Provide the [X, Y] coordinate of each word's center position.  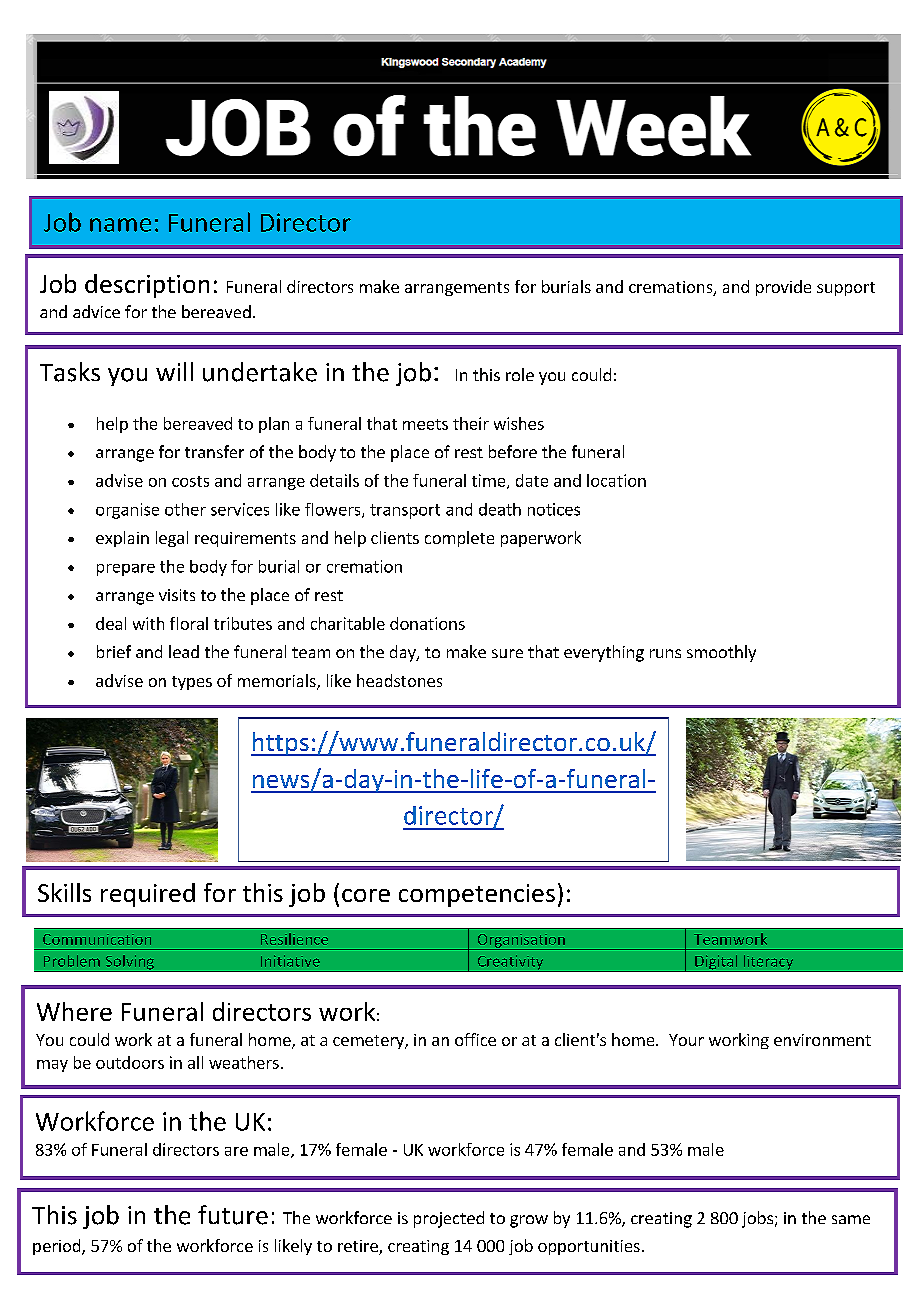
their [471, 423]
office [475, 1039]
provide [783, 288]
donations [427, 623]
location [616, 480]
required [148, 895]
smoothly [721, 653]
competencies [477, 895]
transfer [214, 451]
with [148, 623]
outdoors [130, 1062]
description [147, 286]
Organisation [521, 942]
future [233, 1215]
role [520, 374]
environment [822, 1040]
